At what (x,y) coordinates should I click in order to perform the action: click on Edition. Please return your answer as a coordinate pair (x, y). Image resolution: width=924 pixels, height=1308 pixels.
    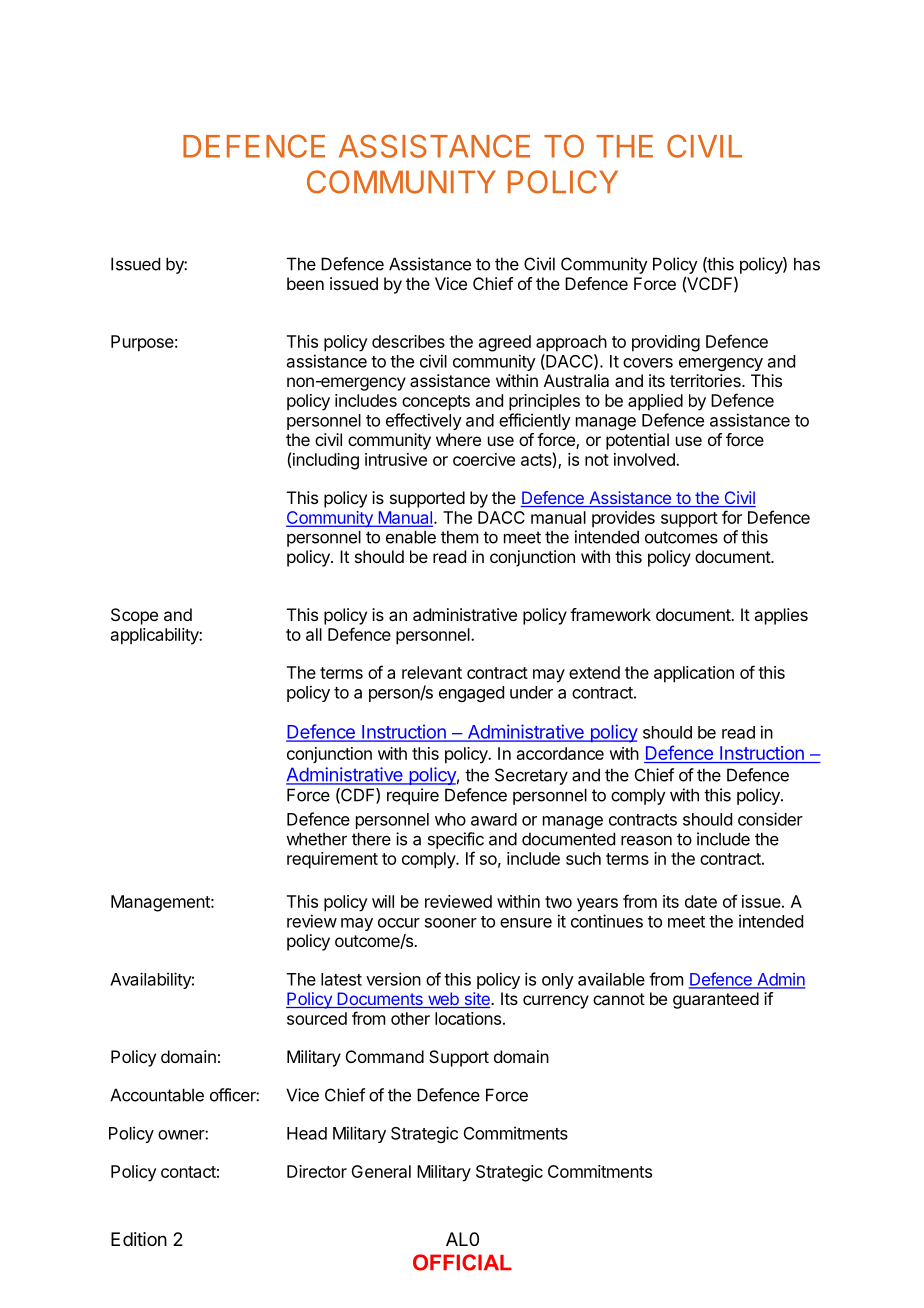
    Looking at the image, I should click on (139, 1239).
